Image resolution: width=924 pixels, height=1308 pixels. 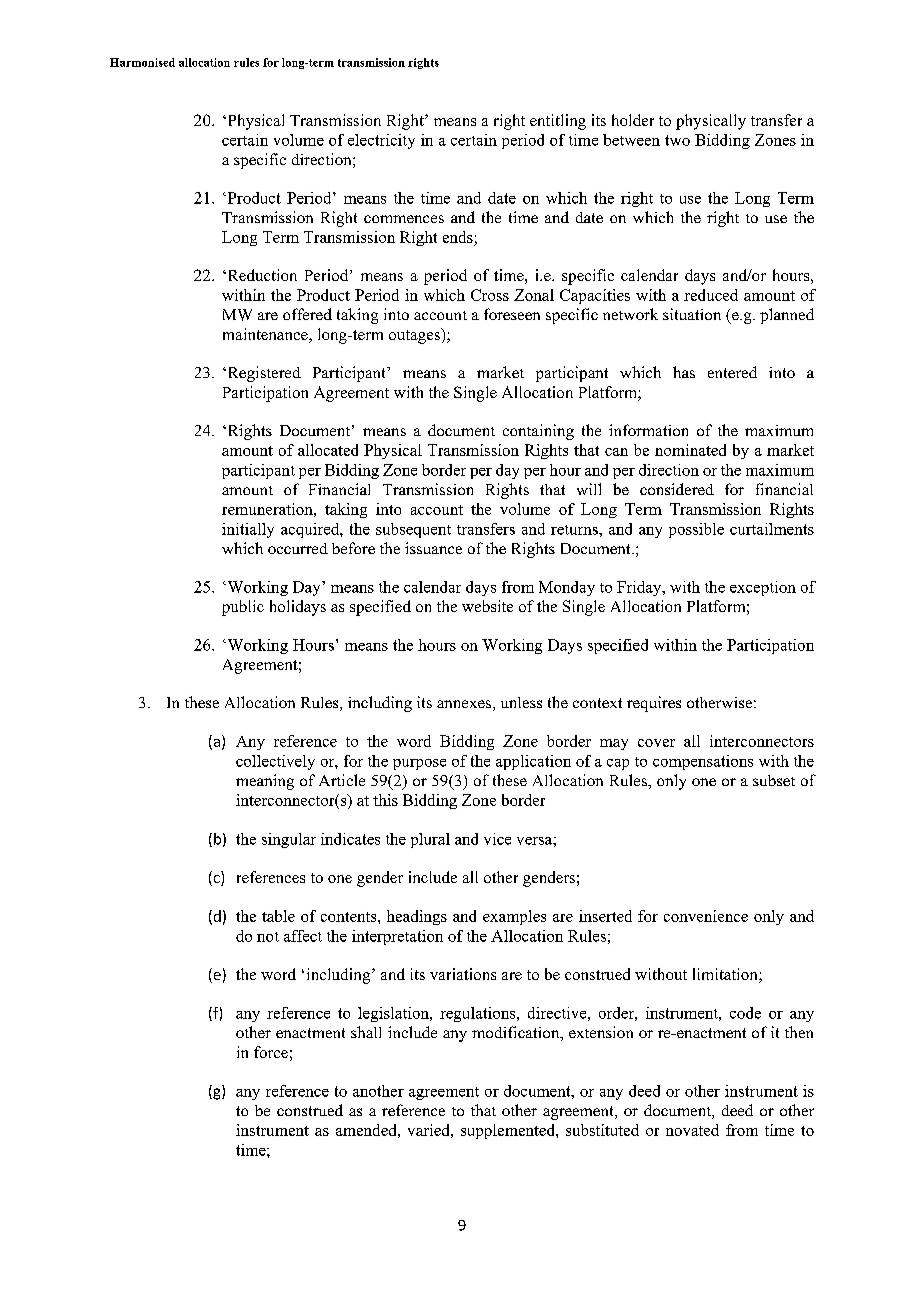 I want to click on supplemented, so click(x=509, y=1131).
